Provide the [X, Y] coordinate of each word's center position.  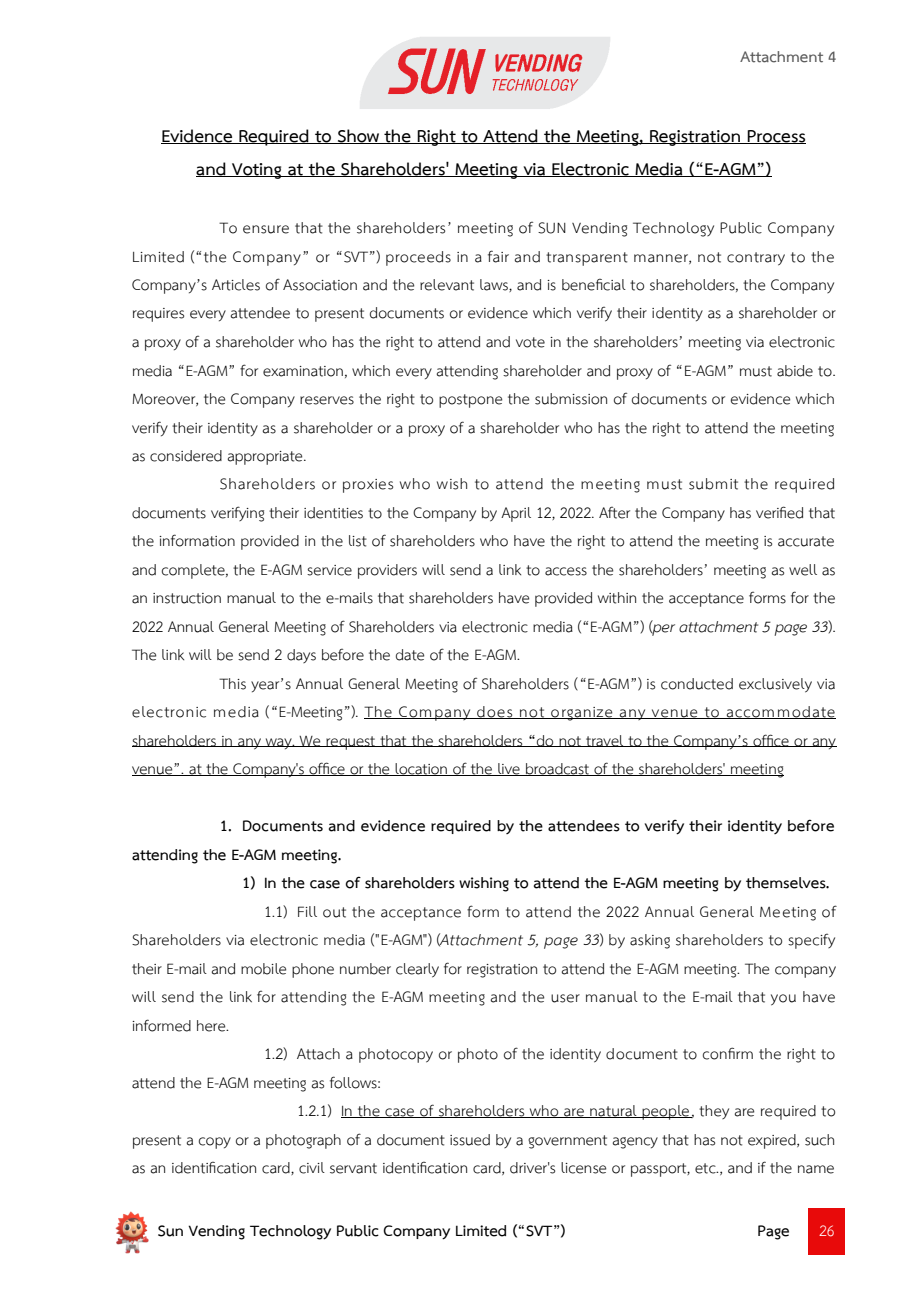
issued [470, 1140]
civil [312, 1168]
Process [776, 137]
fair [498, 256]
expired [773, 1141]
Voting [257, 171]
